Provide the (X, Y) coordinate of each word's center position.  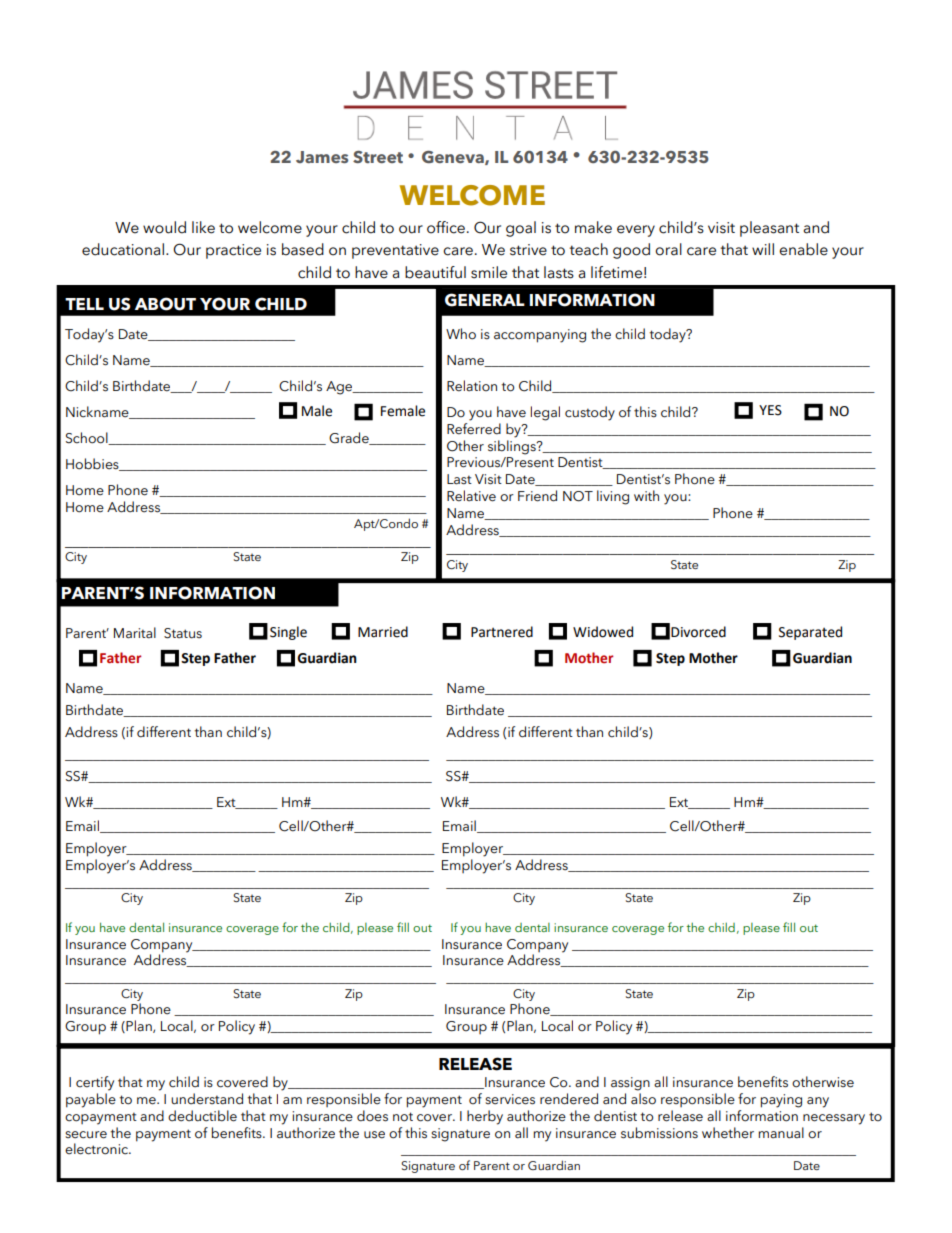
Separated (810, 633)
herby (485, 1117)
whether (728, 1133)
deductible (202, 1116)
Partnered (502, 632)
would (164, 227)
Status (183, 633)
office (446, 227)
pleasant (769, 229)
